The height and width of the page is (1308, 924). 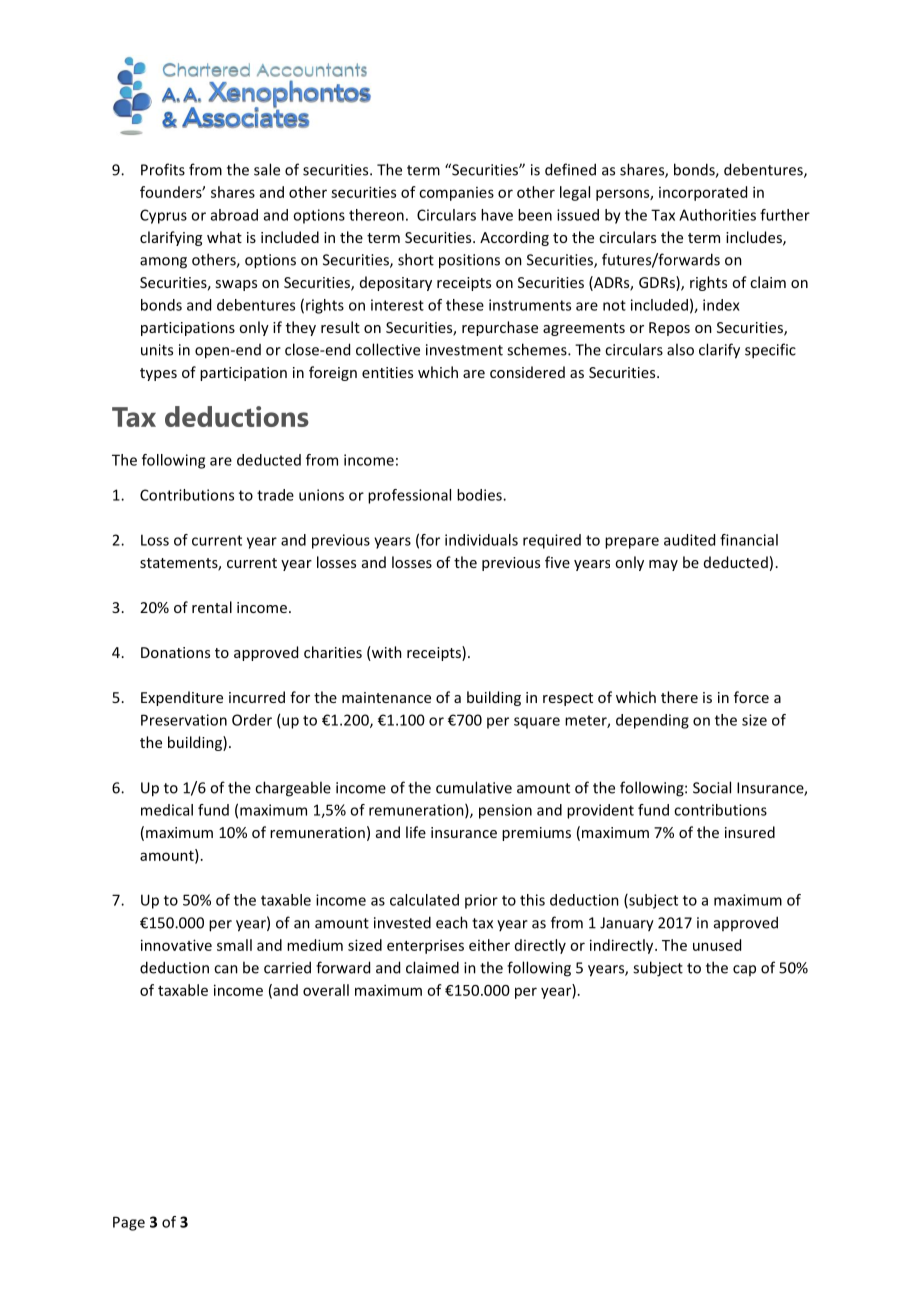 I want to click on unused, so click(x=717, y=945).
